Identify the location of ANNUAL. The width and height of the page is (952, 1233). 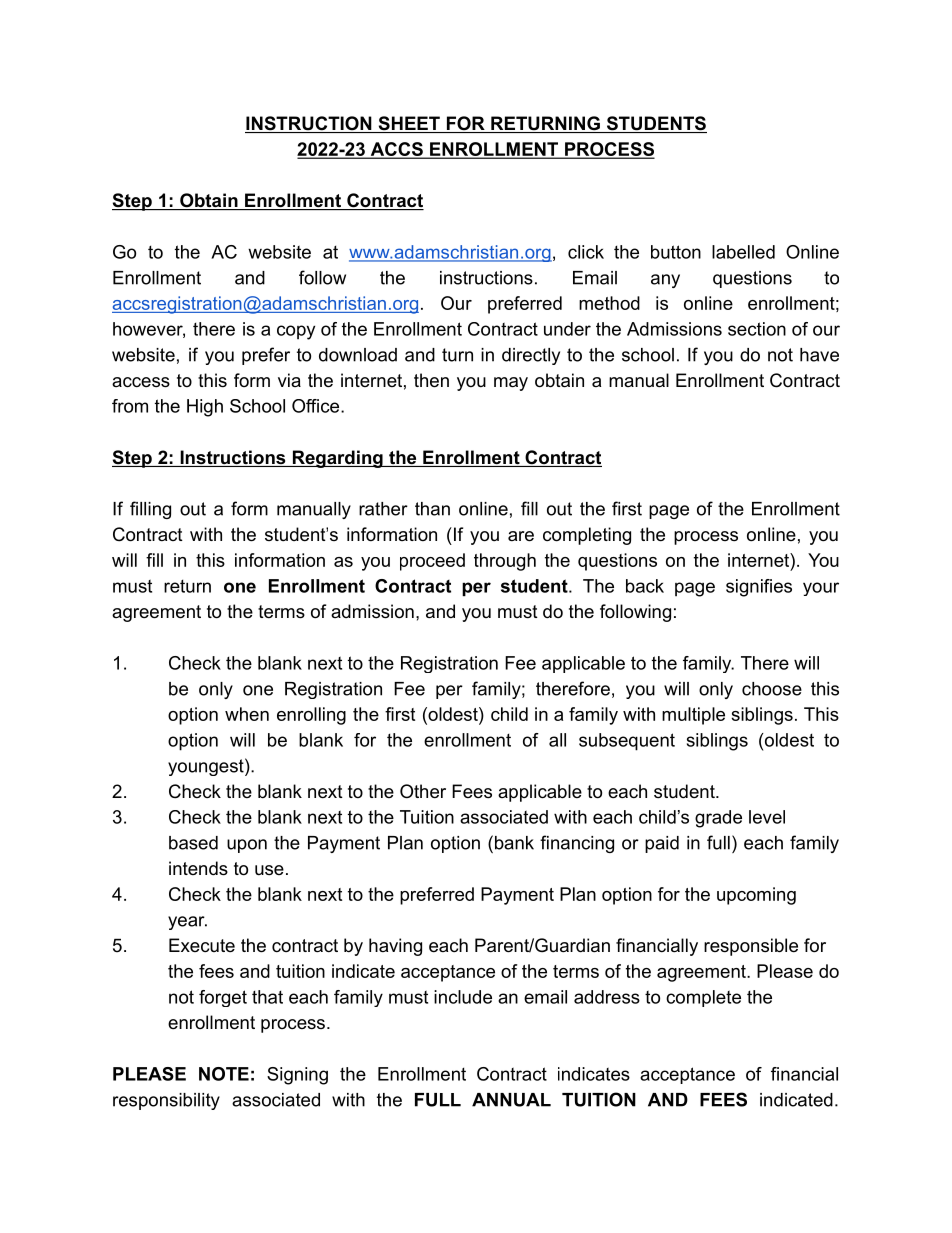
(511, 1100).
